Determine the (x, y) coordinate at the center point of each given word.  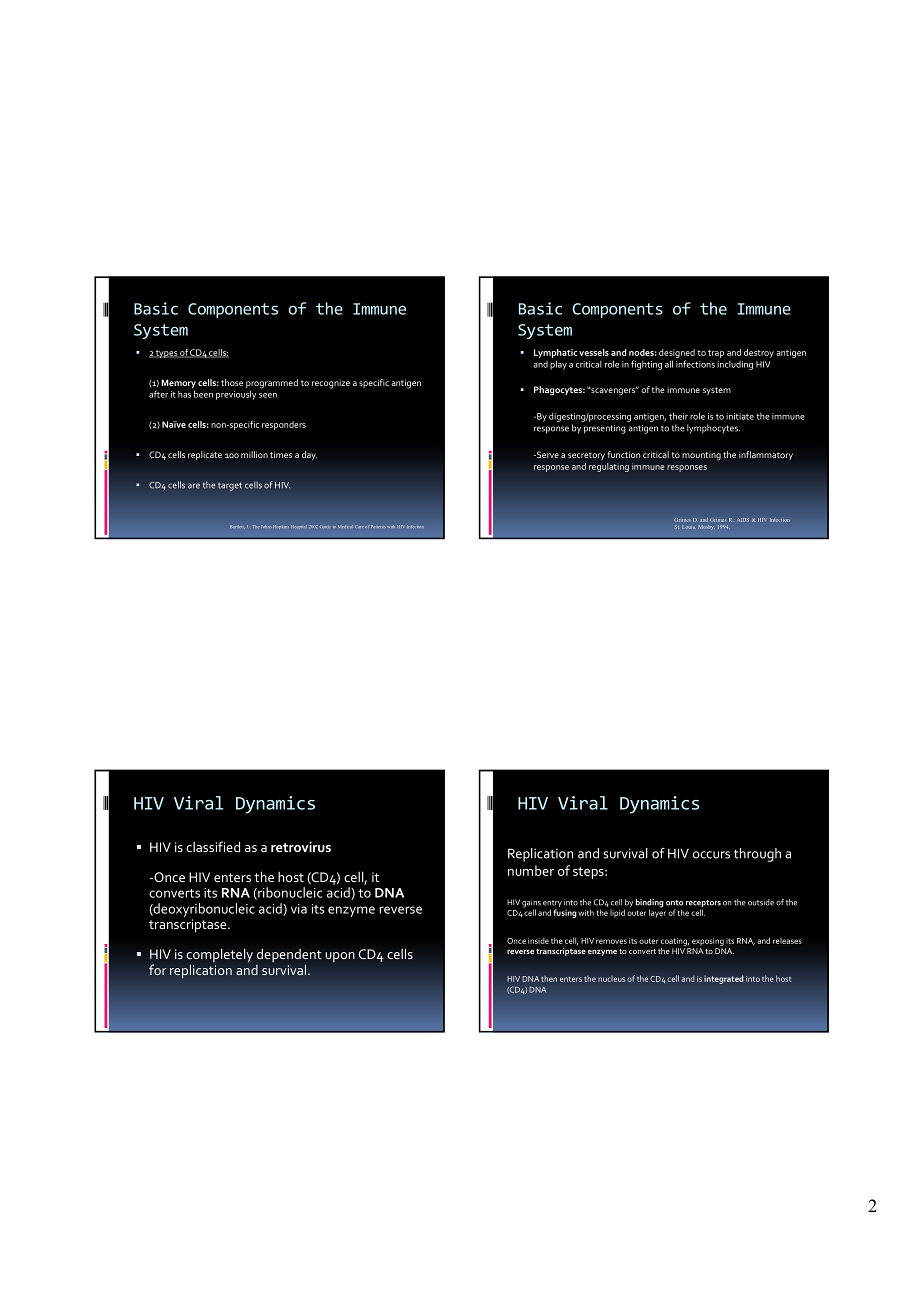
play (558, 365)
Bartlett (237, 526)
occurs (711, 855)
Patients (378, 526)
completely (219, 956)
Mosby (706, 527)
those (232, 382)
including (735, 365)
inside (538, 941)
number (531, 870)
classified (213, 846)
